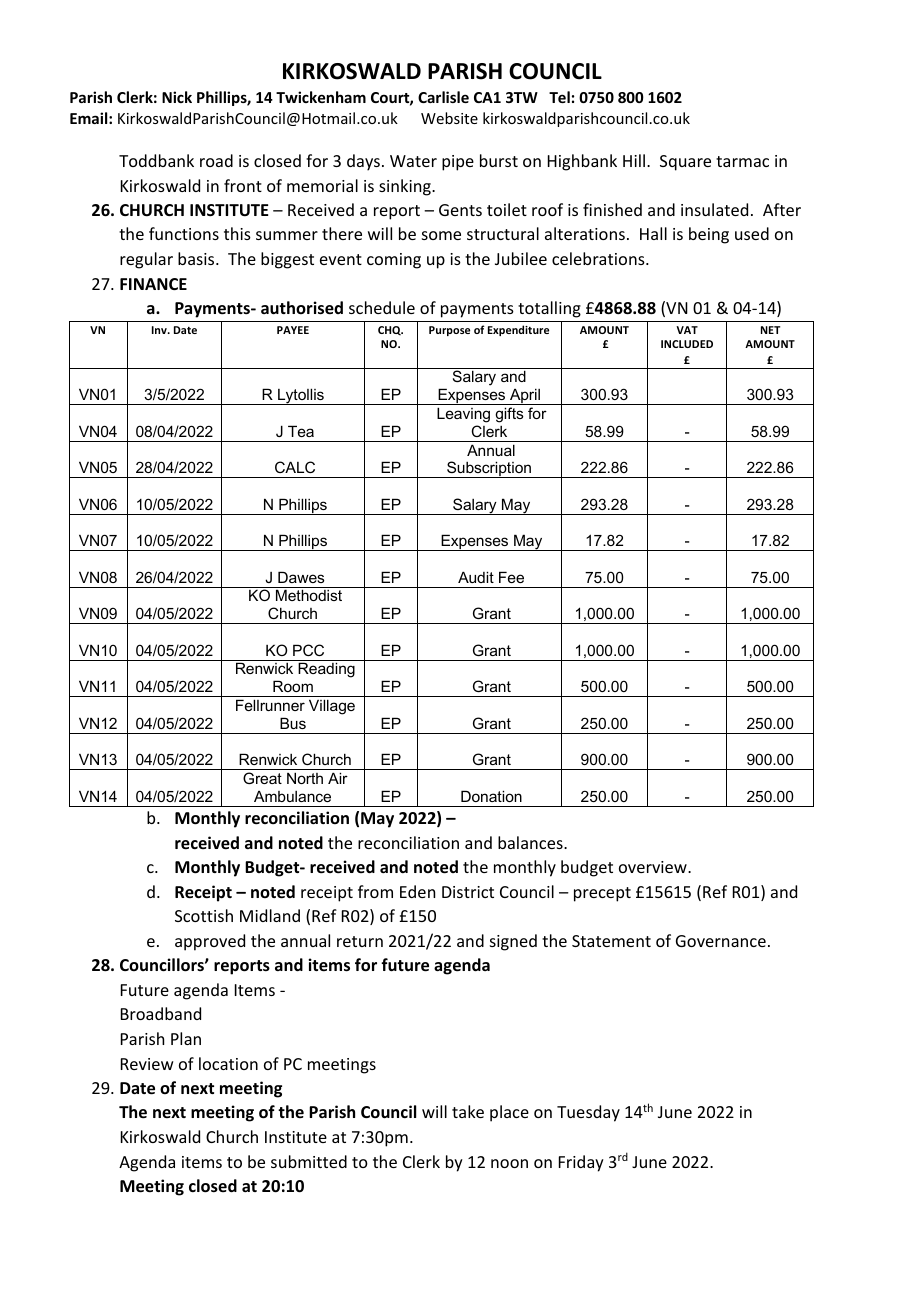  Describe the element at coordinates (468, 1111) in the screenshot. I see `take` at that location.
